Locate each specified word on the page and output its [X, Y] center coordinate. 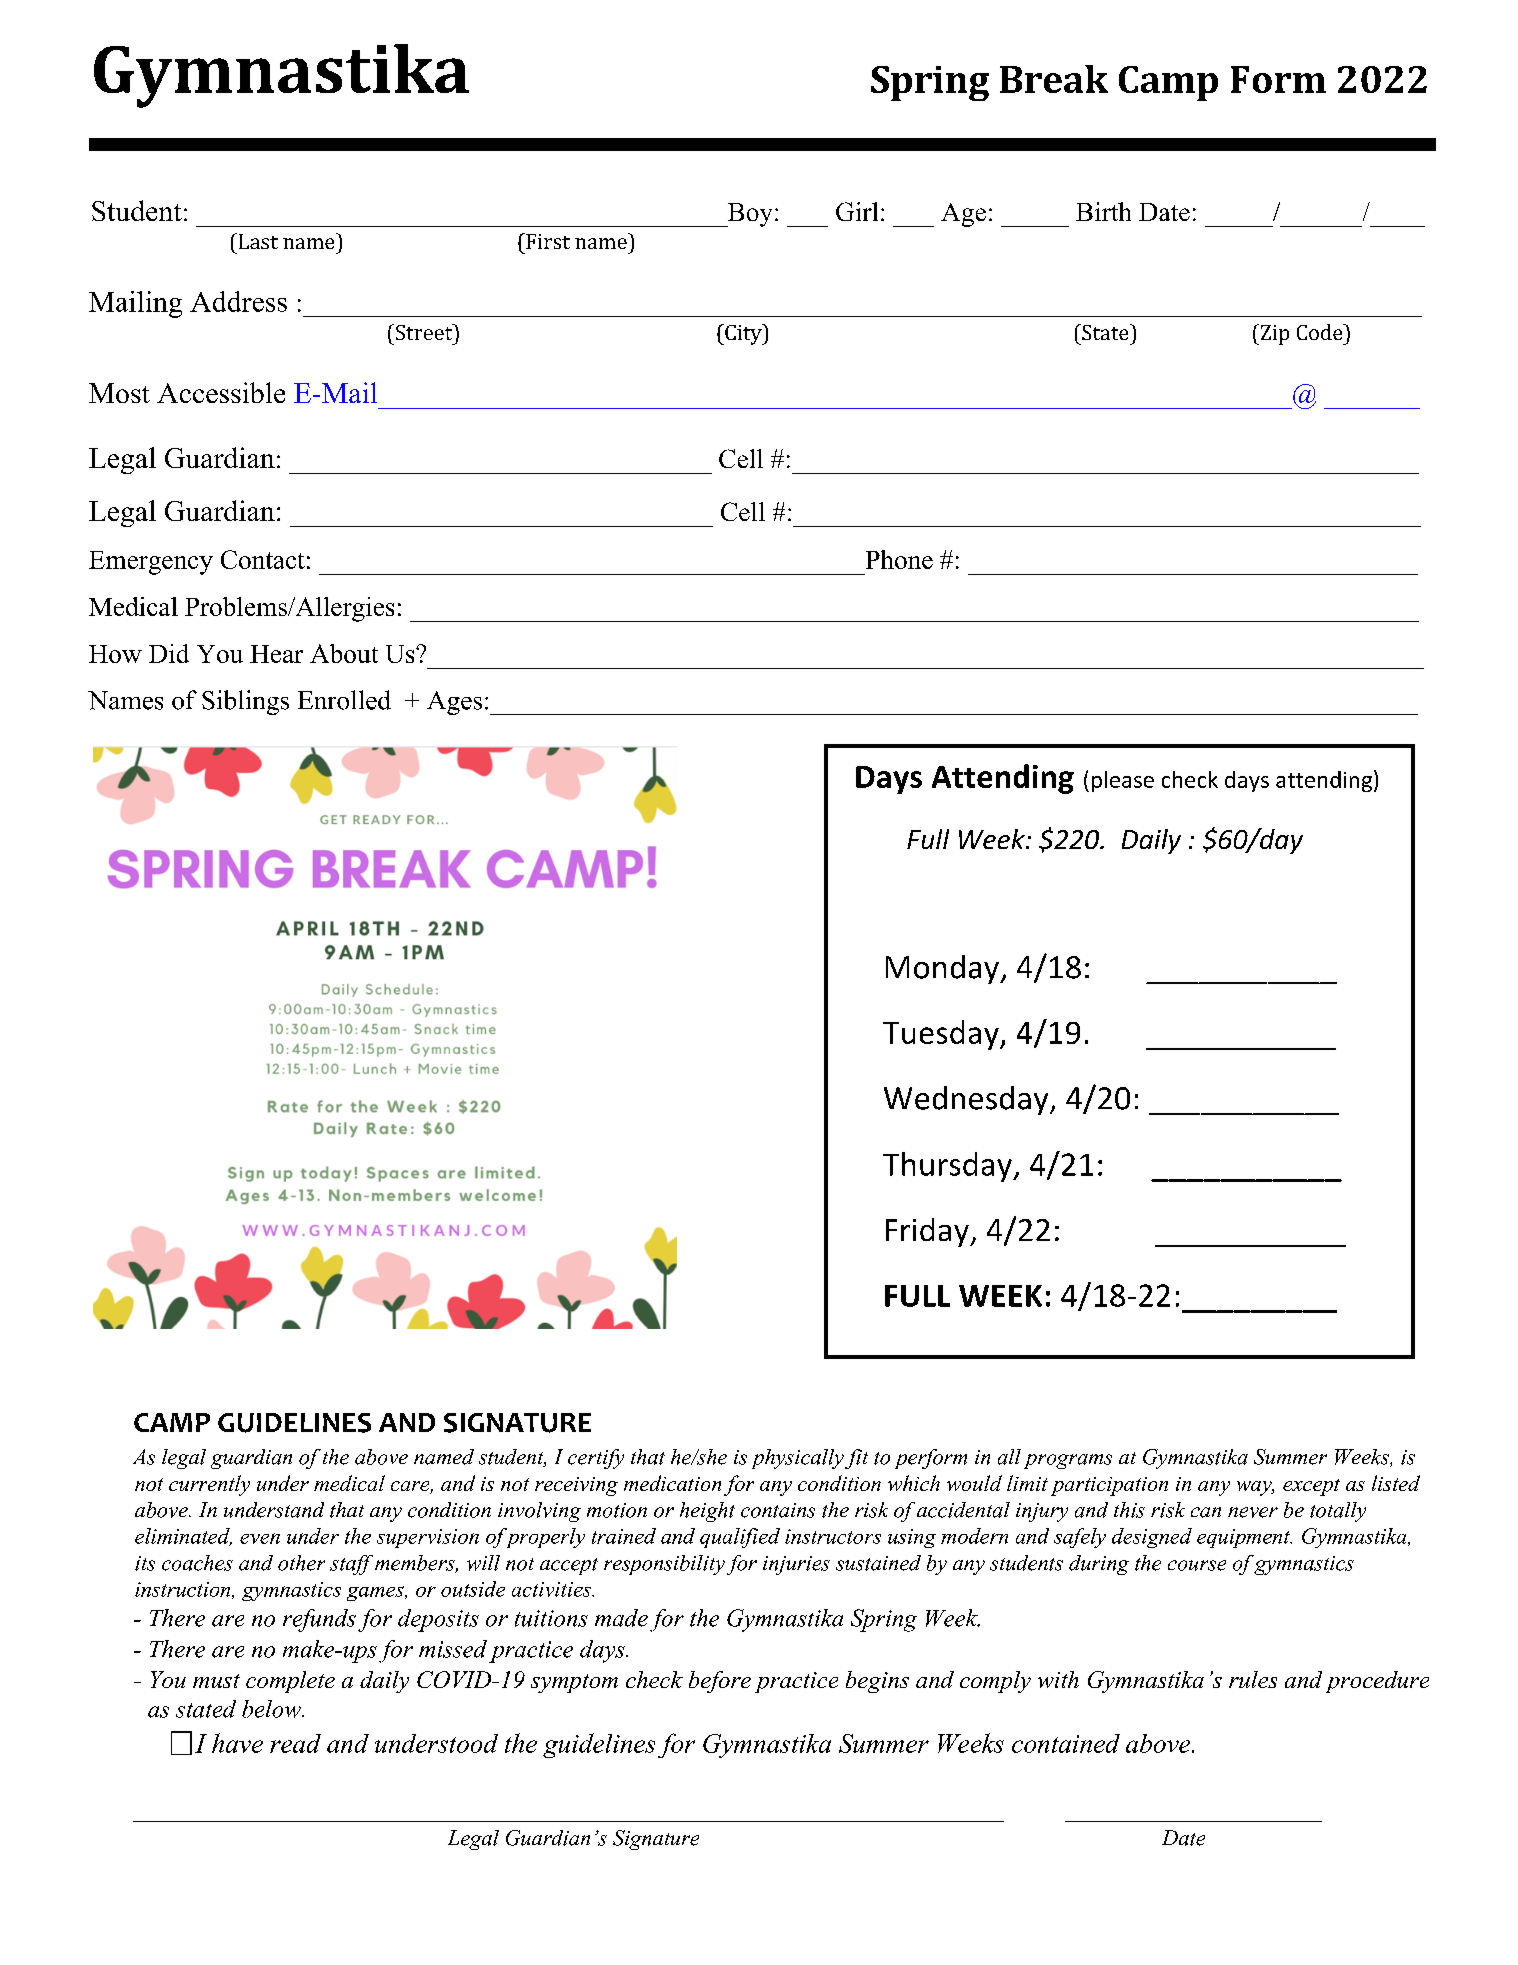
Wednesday [967, 1100]
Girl [857, 211]
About [344, 653]
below [272, 1709]
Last [257, 241]
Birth [1103, 211]
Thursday [948, 1167]
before [720, 1682]
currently [209, 1485]
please [1123, 781]
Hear [276, 654]
